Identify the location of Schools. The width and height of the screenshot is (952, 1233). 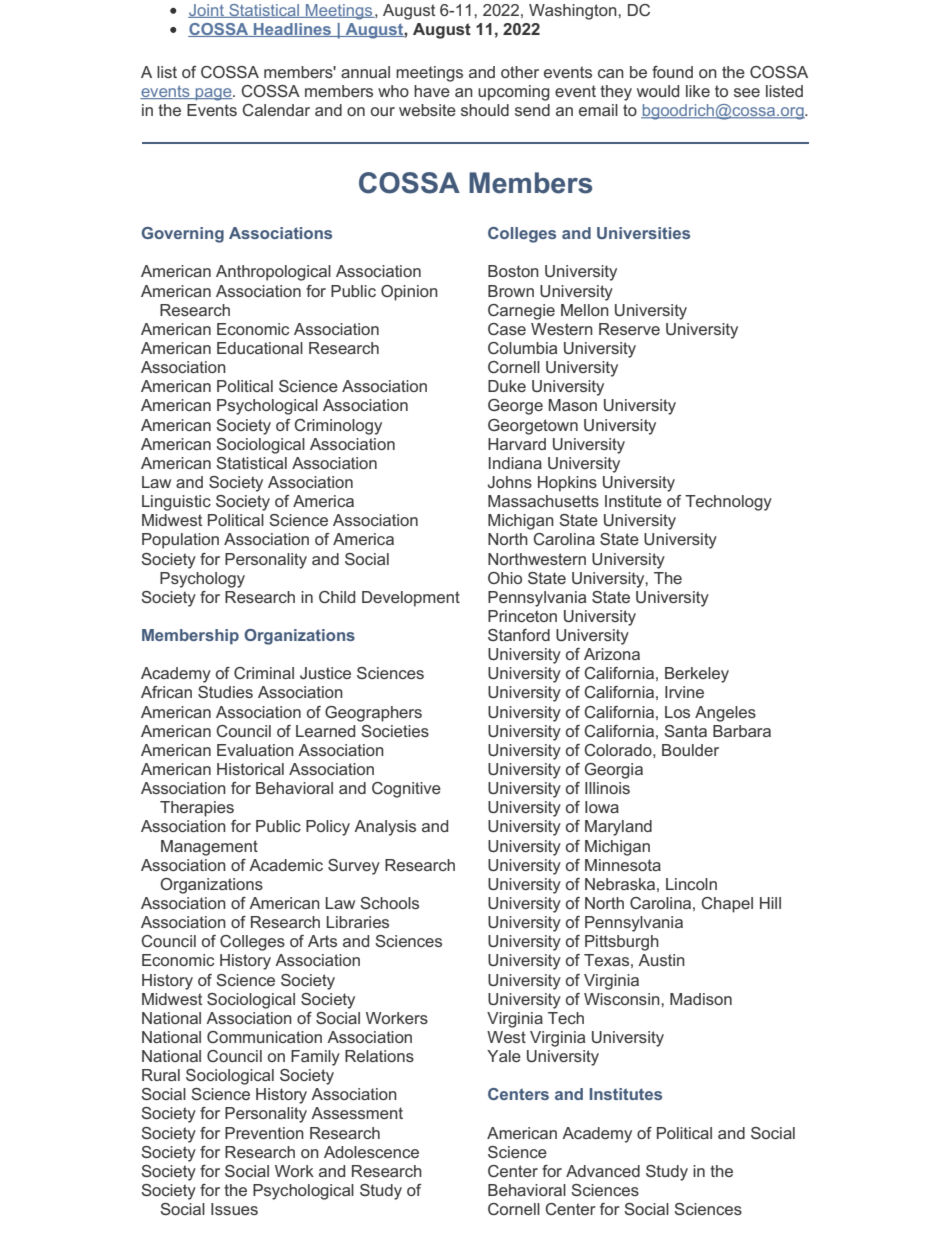
(389, 903).
